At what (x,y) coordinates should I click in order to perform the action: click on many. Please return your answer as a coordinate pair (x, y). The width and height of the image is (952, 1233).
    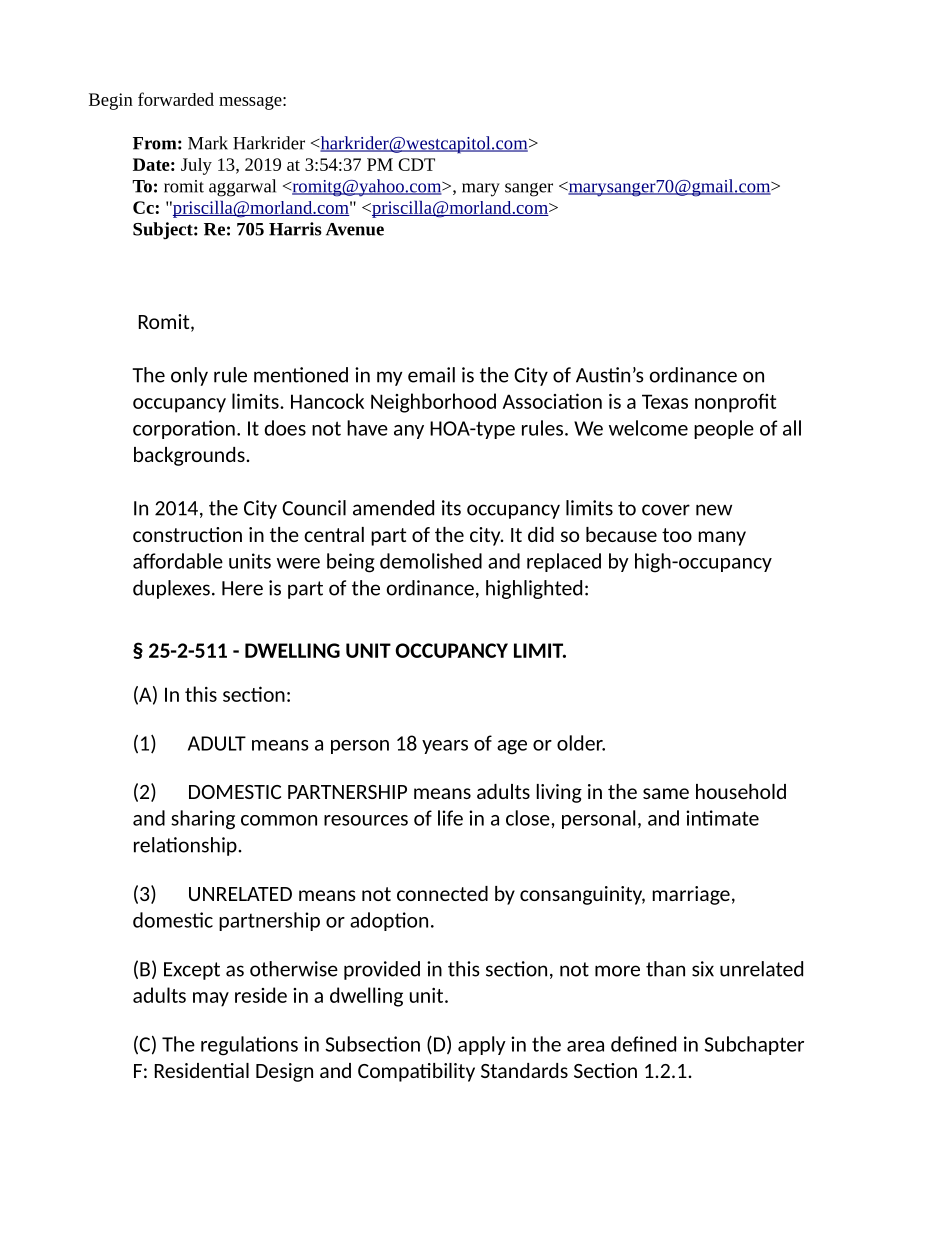
    Looking at the image, I should click on (722, 538).
